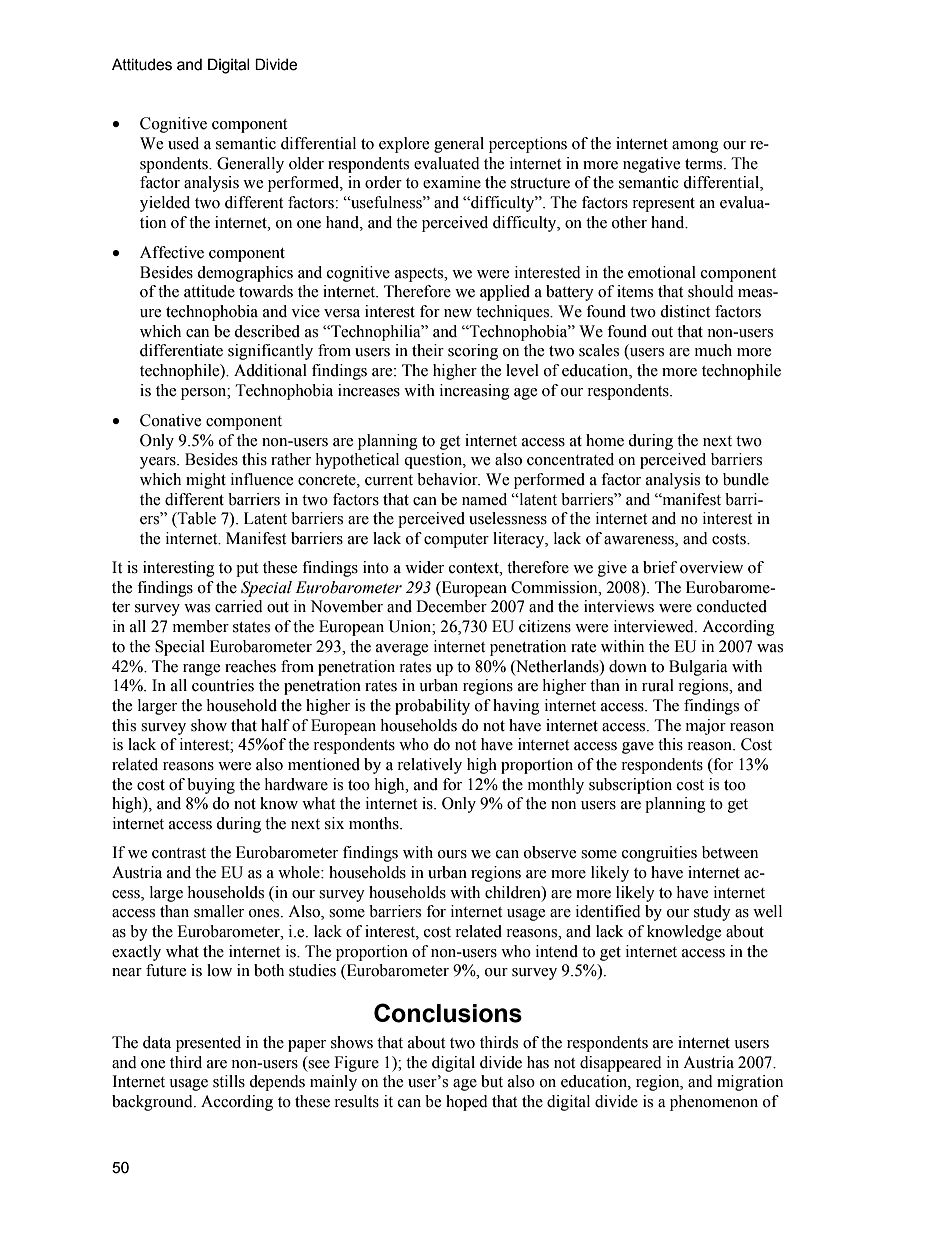 This document has width=952, height=1233. Describe the element at coordinates (705, 164) in the document. I see `terms` at that location.
